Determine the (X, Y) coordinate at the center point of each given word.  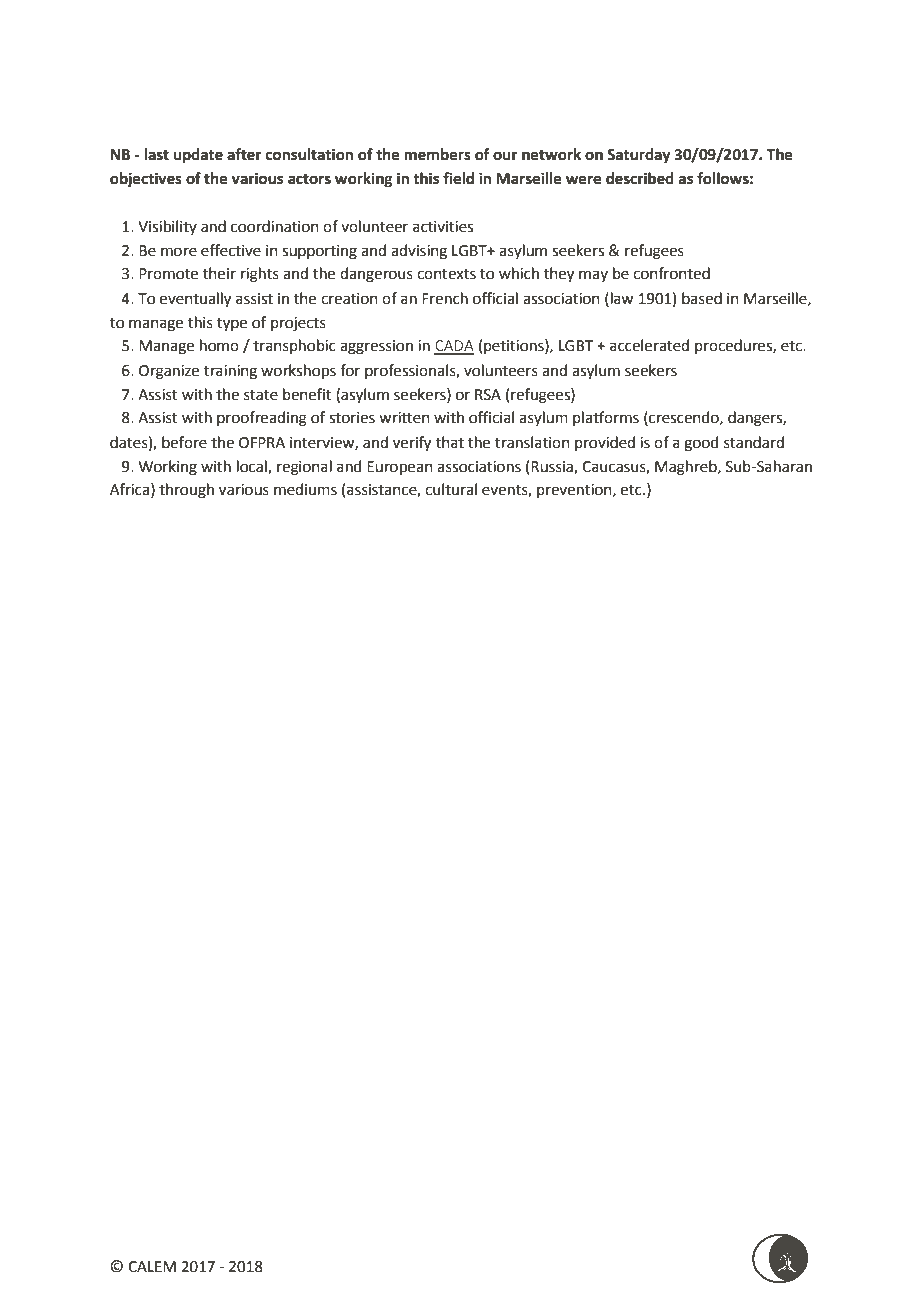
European (400, 468)
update (198, 156)
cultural (451, 489)
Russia (553, 467)
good (701, 444)
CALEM (152, 1267)
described (640, 178)
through (186, 491)
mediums (305, 489)
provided (605, 443)
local (253, 467)
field (458, 178)
